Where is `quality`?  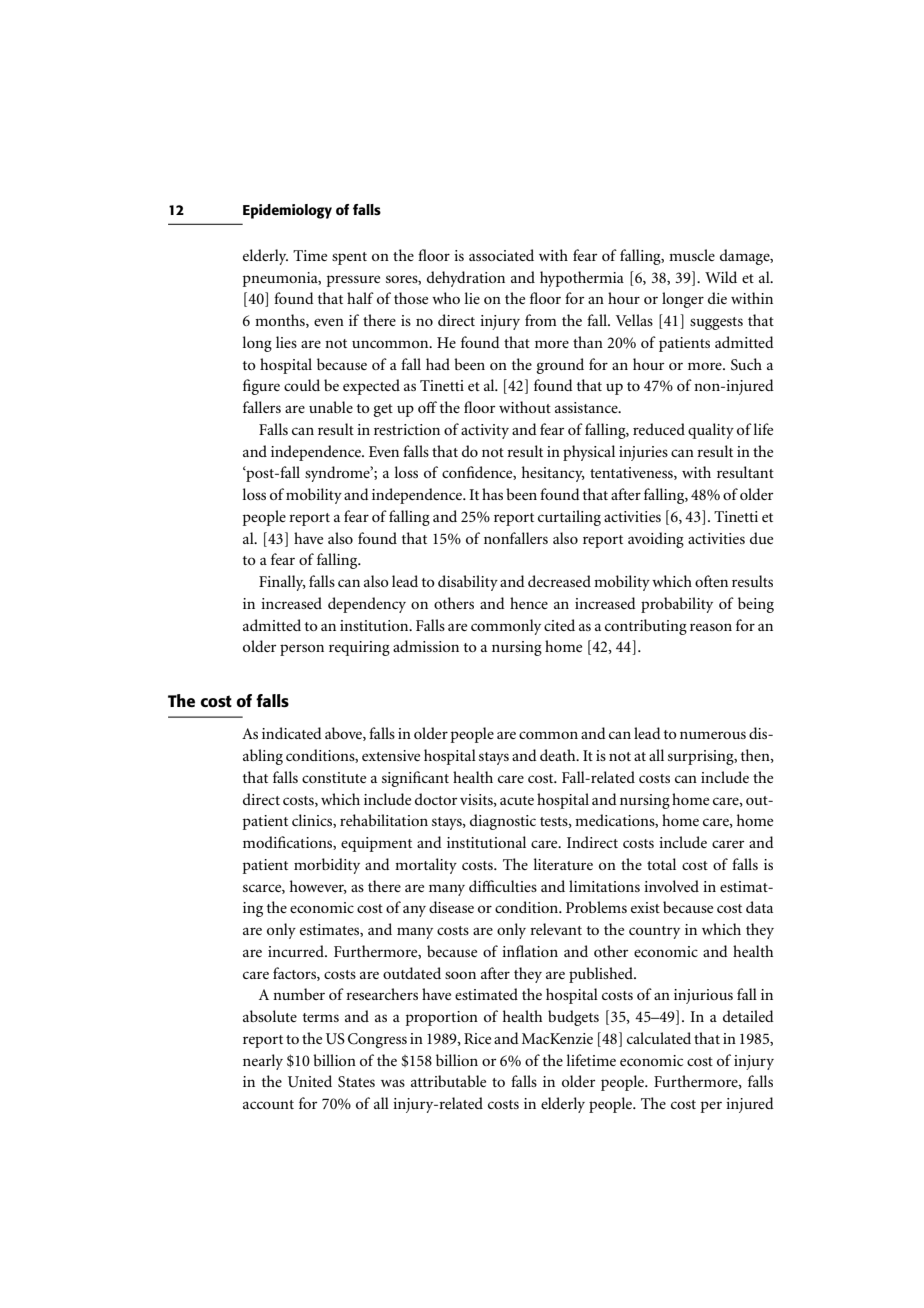 quality is located at coordinates (711, 431).
